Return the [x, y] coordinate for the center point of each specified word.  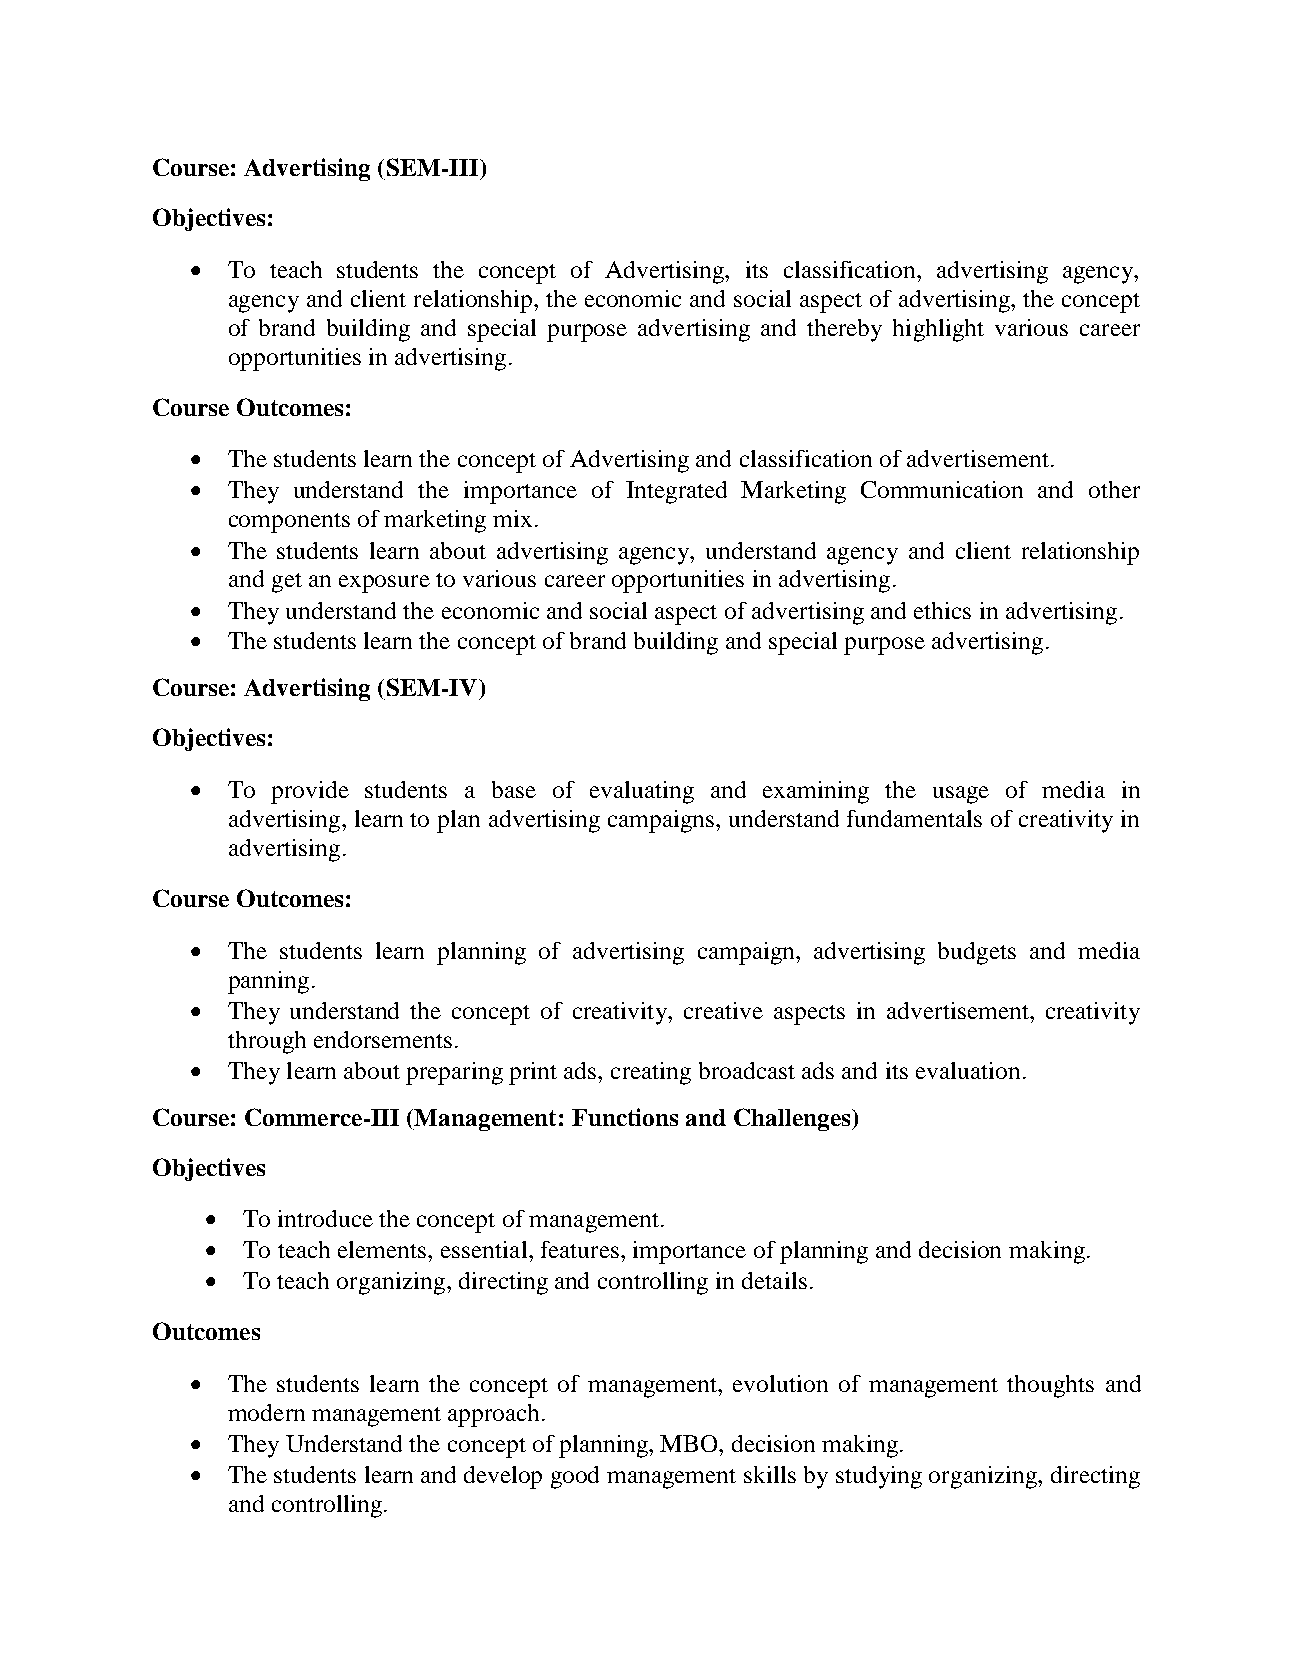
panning [268, 982]
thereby [844, 330]
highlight [938, 330]
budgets [977, 953]
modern [266, 1412]
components [289, 523]
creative [723, 1010]
